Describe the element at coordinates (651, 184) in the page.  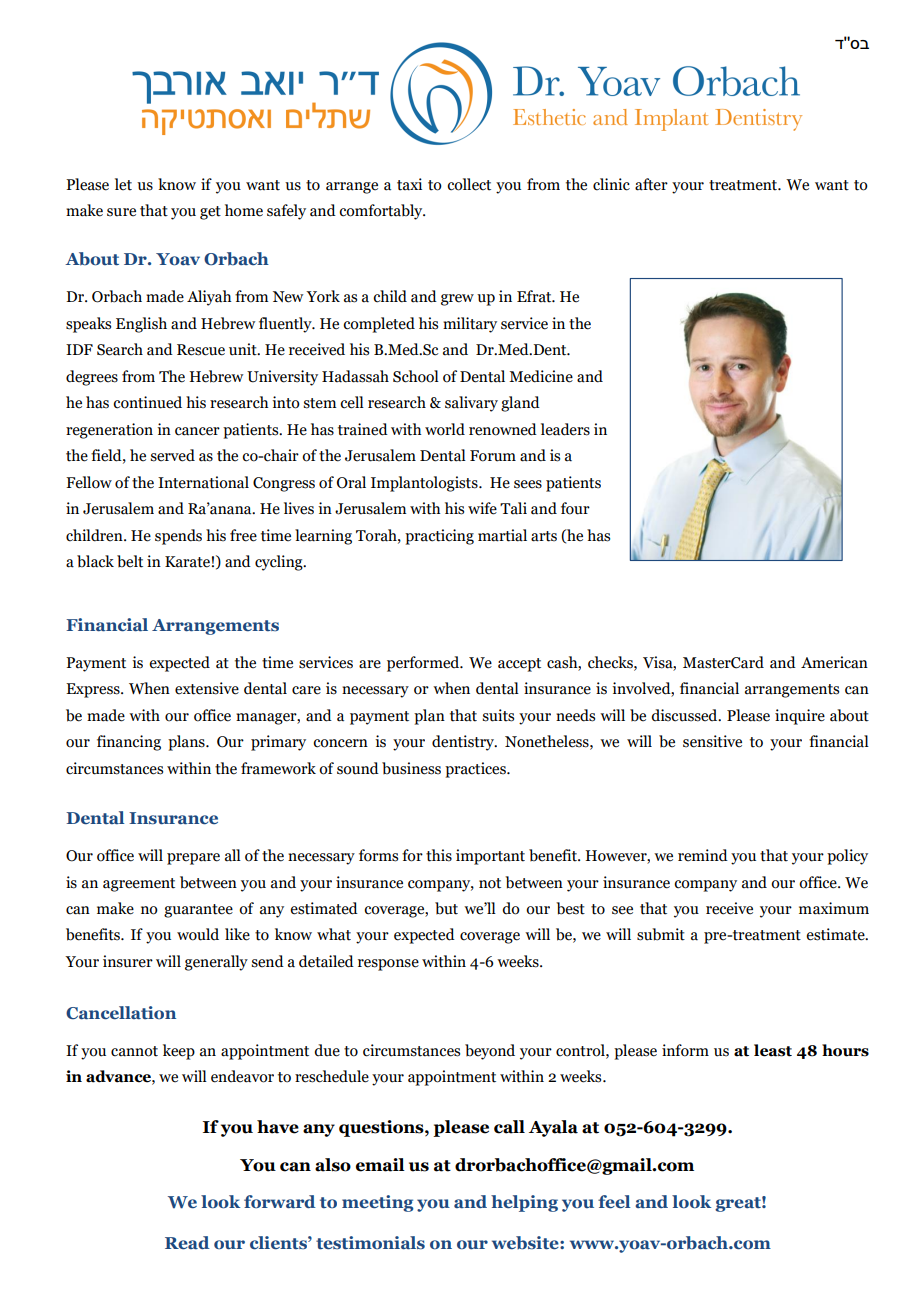
I see `after` at that location.
